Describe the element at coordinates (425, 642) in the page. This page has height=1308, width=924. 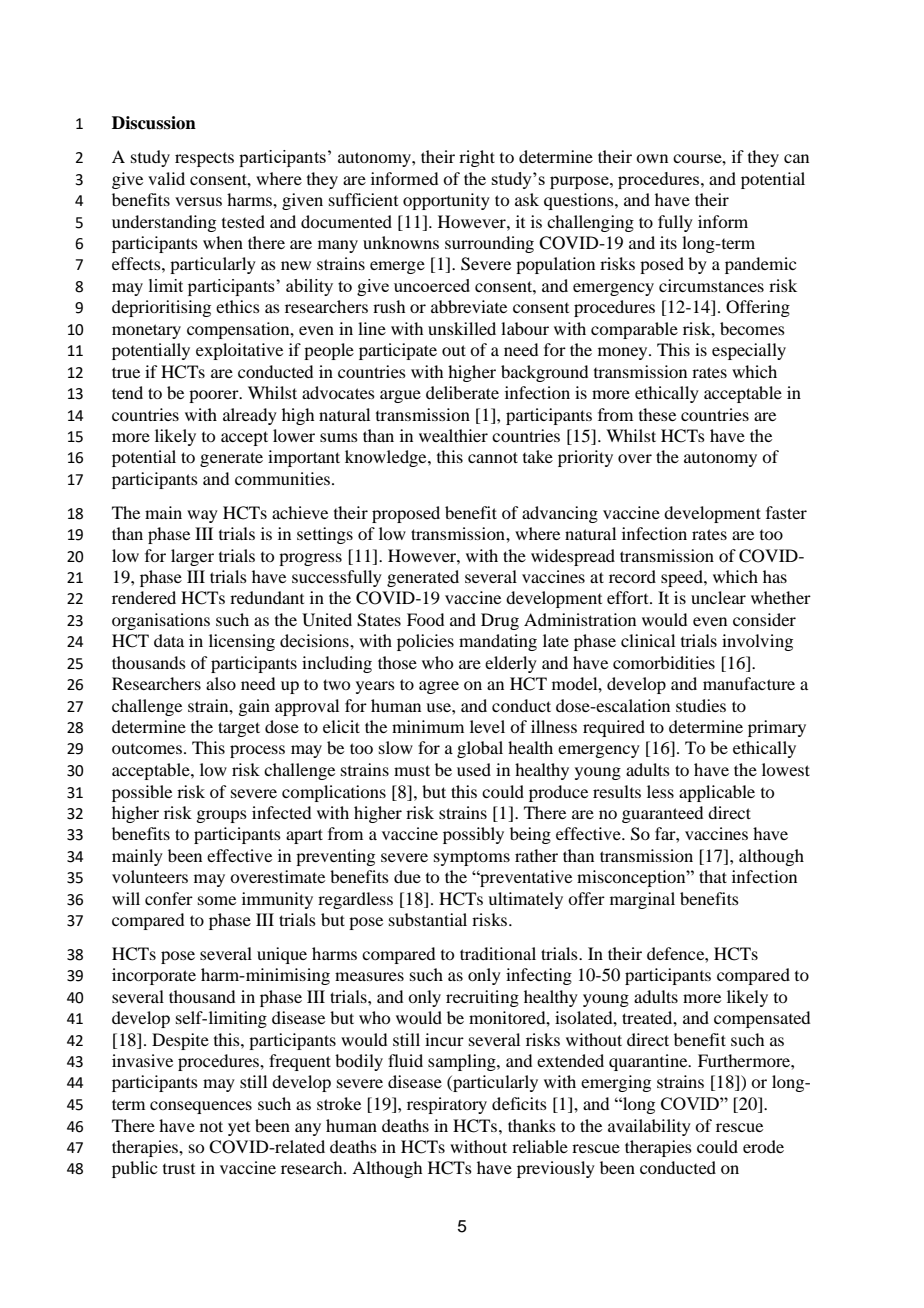
I see `policies` at that location.
